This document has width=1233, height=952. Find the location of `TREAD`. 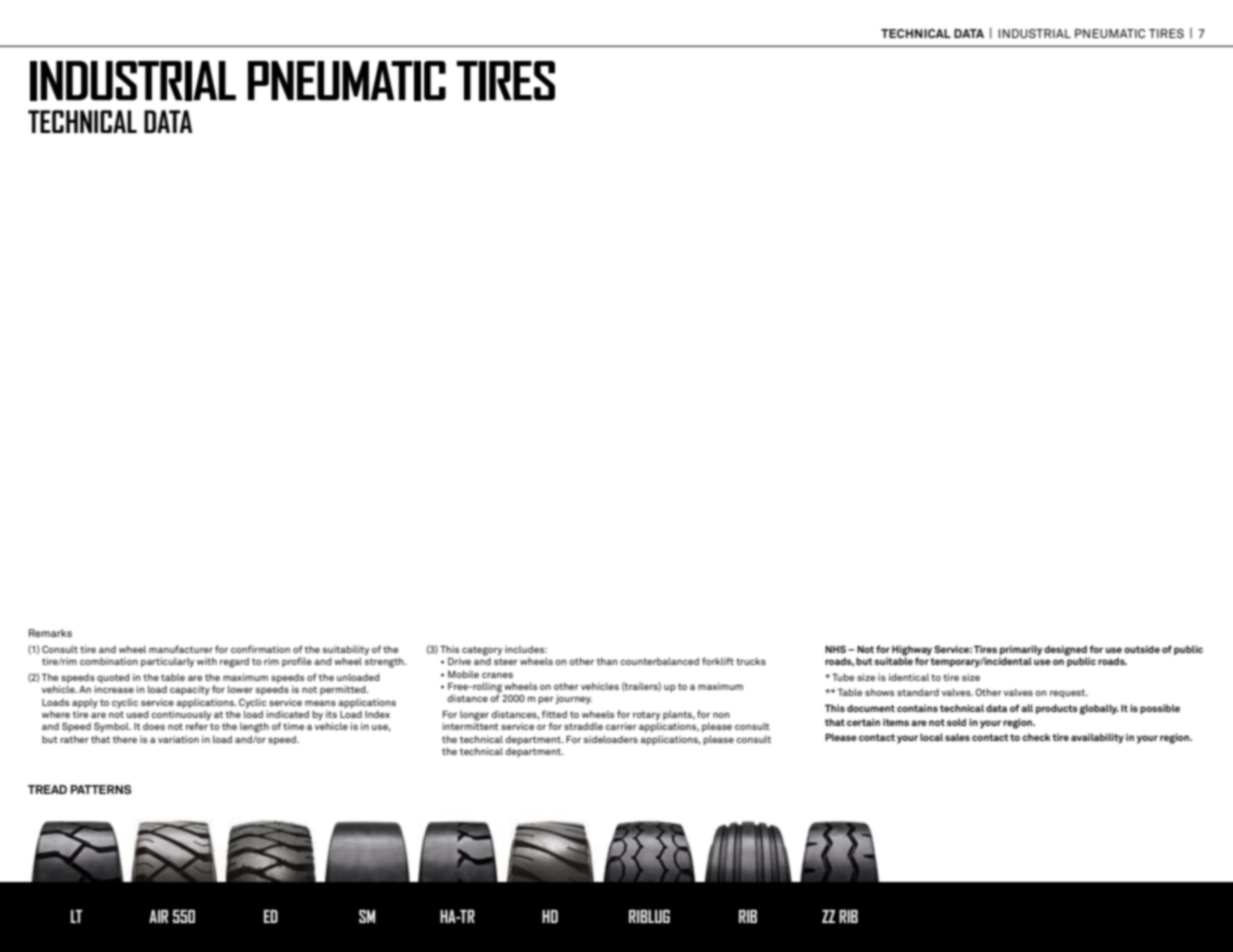

TREAD is located at coordinates (47, 789).
